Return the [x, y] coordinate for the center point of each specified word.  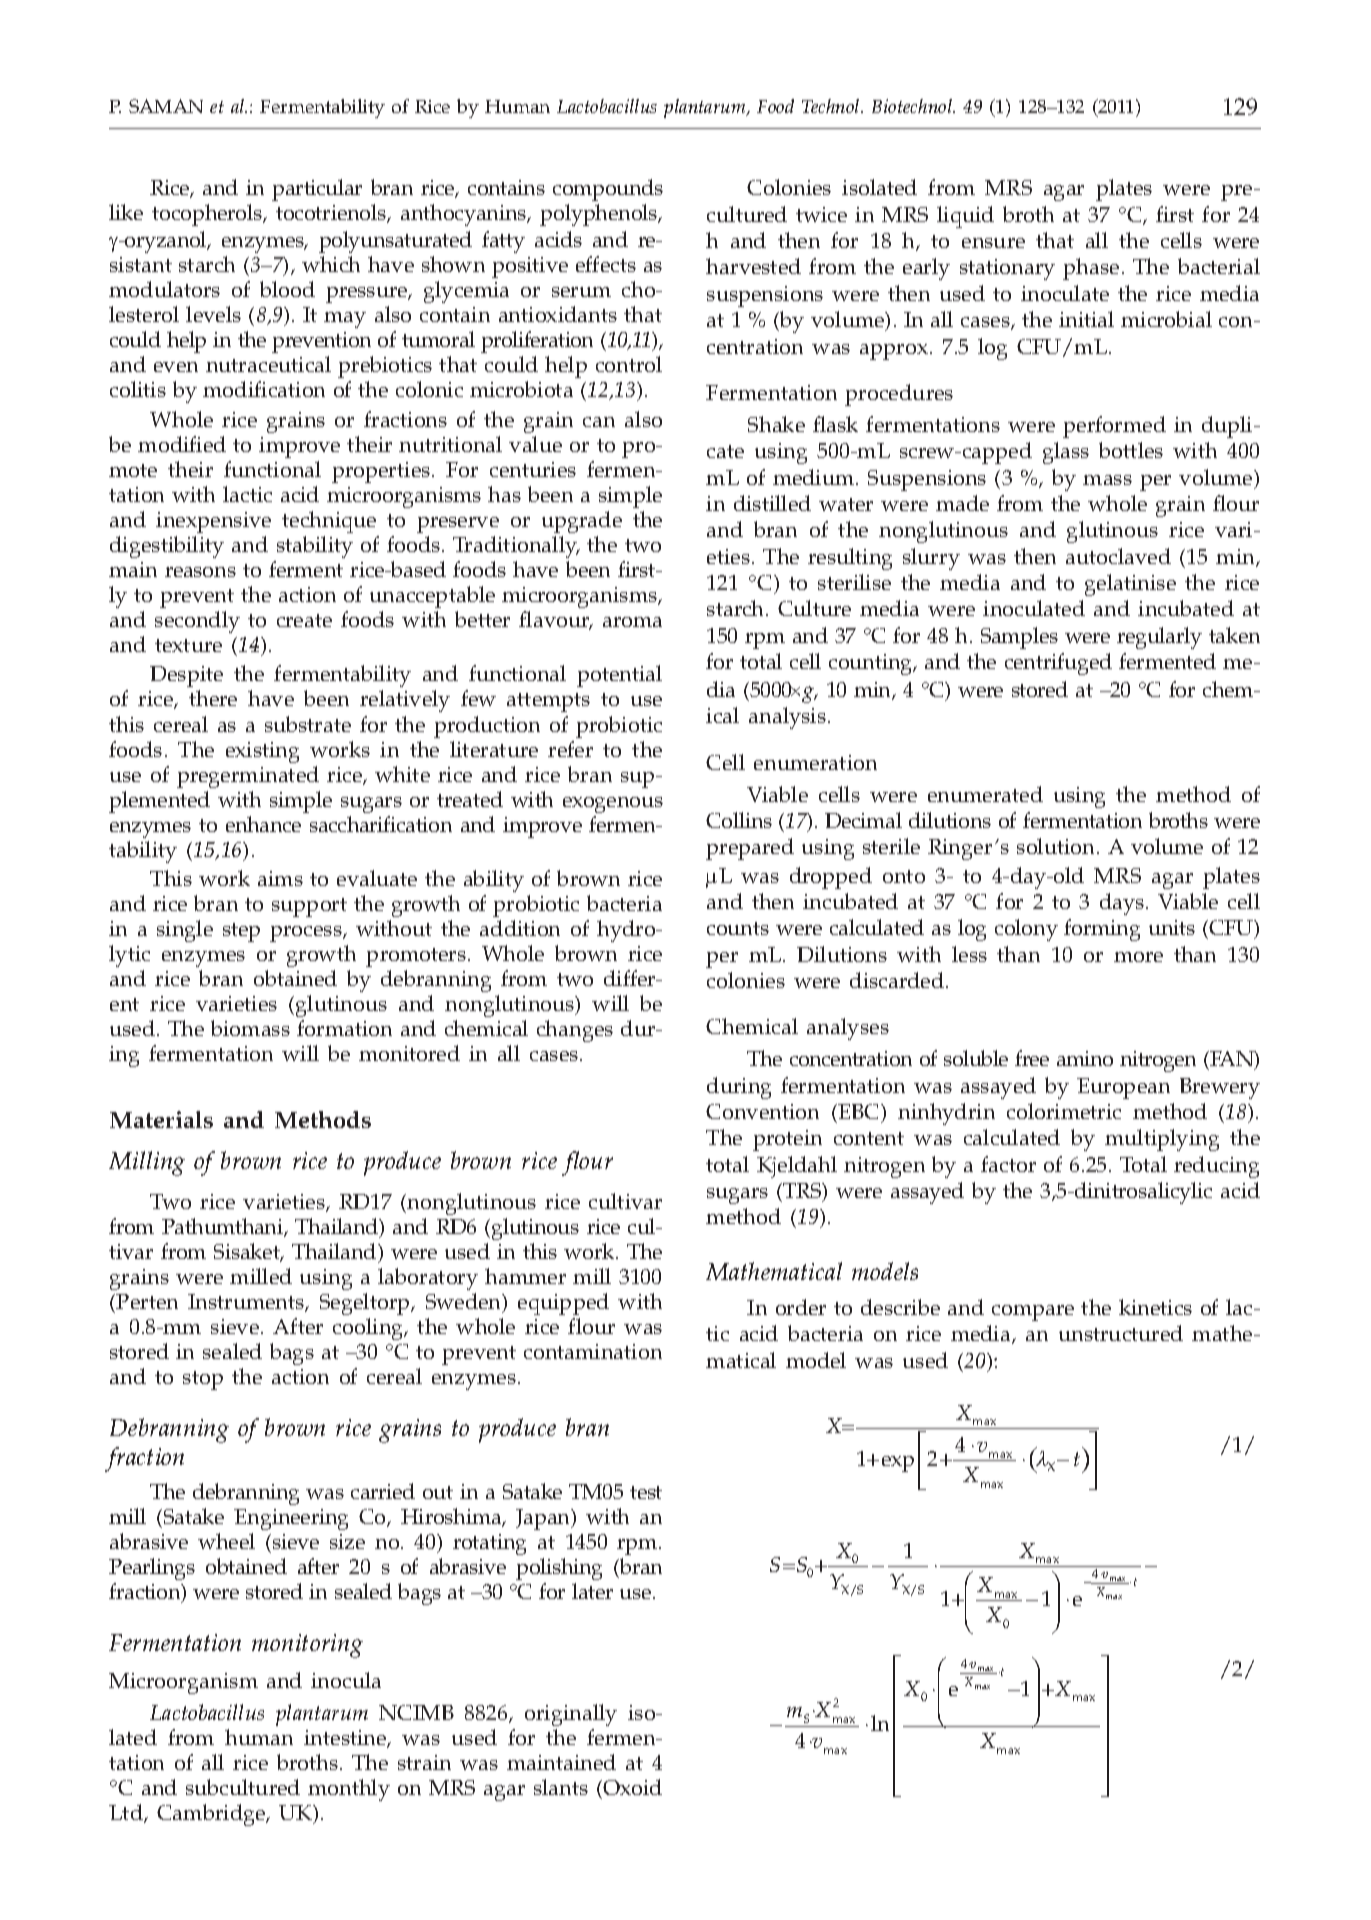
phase [1091, 269]
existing [262, 752]
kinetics [1155, 1307]
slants [561, 1787]
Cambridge [212, 1815]
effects [606, 264]
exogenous [613, 805]
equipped [563, 1304]
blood [287, 289]
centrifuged [1058, 664]
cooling [369, 1329]
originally [571, 1715]
